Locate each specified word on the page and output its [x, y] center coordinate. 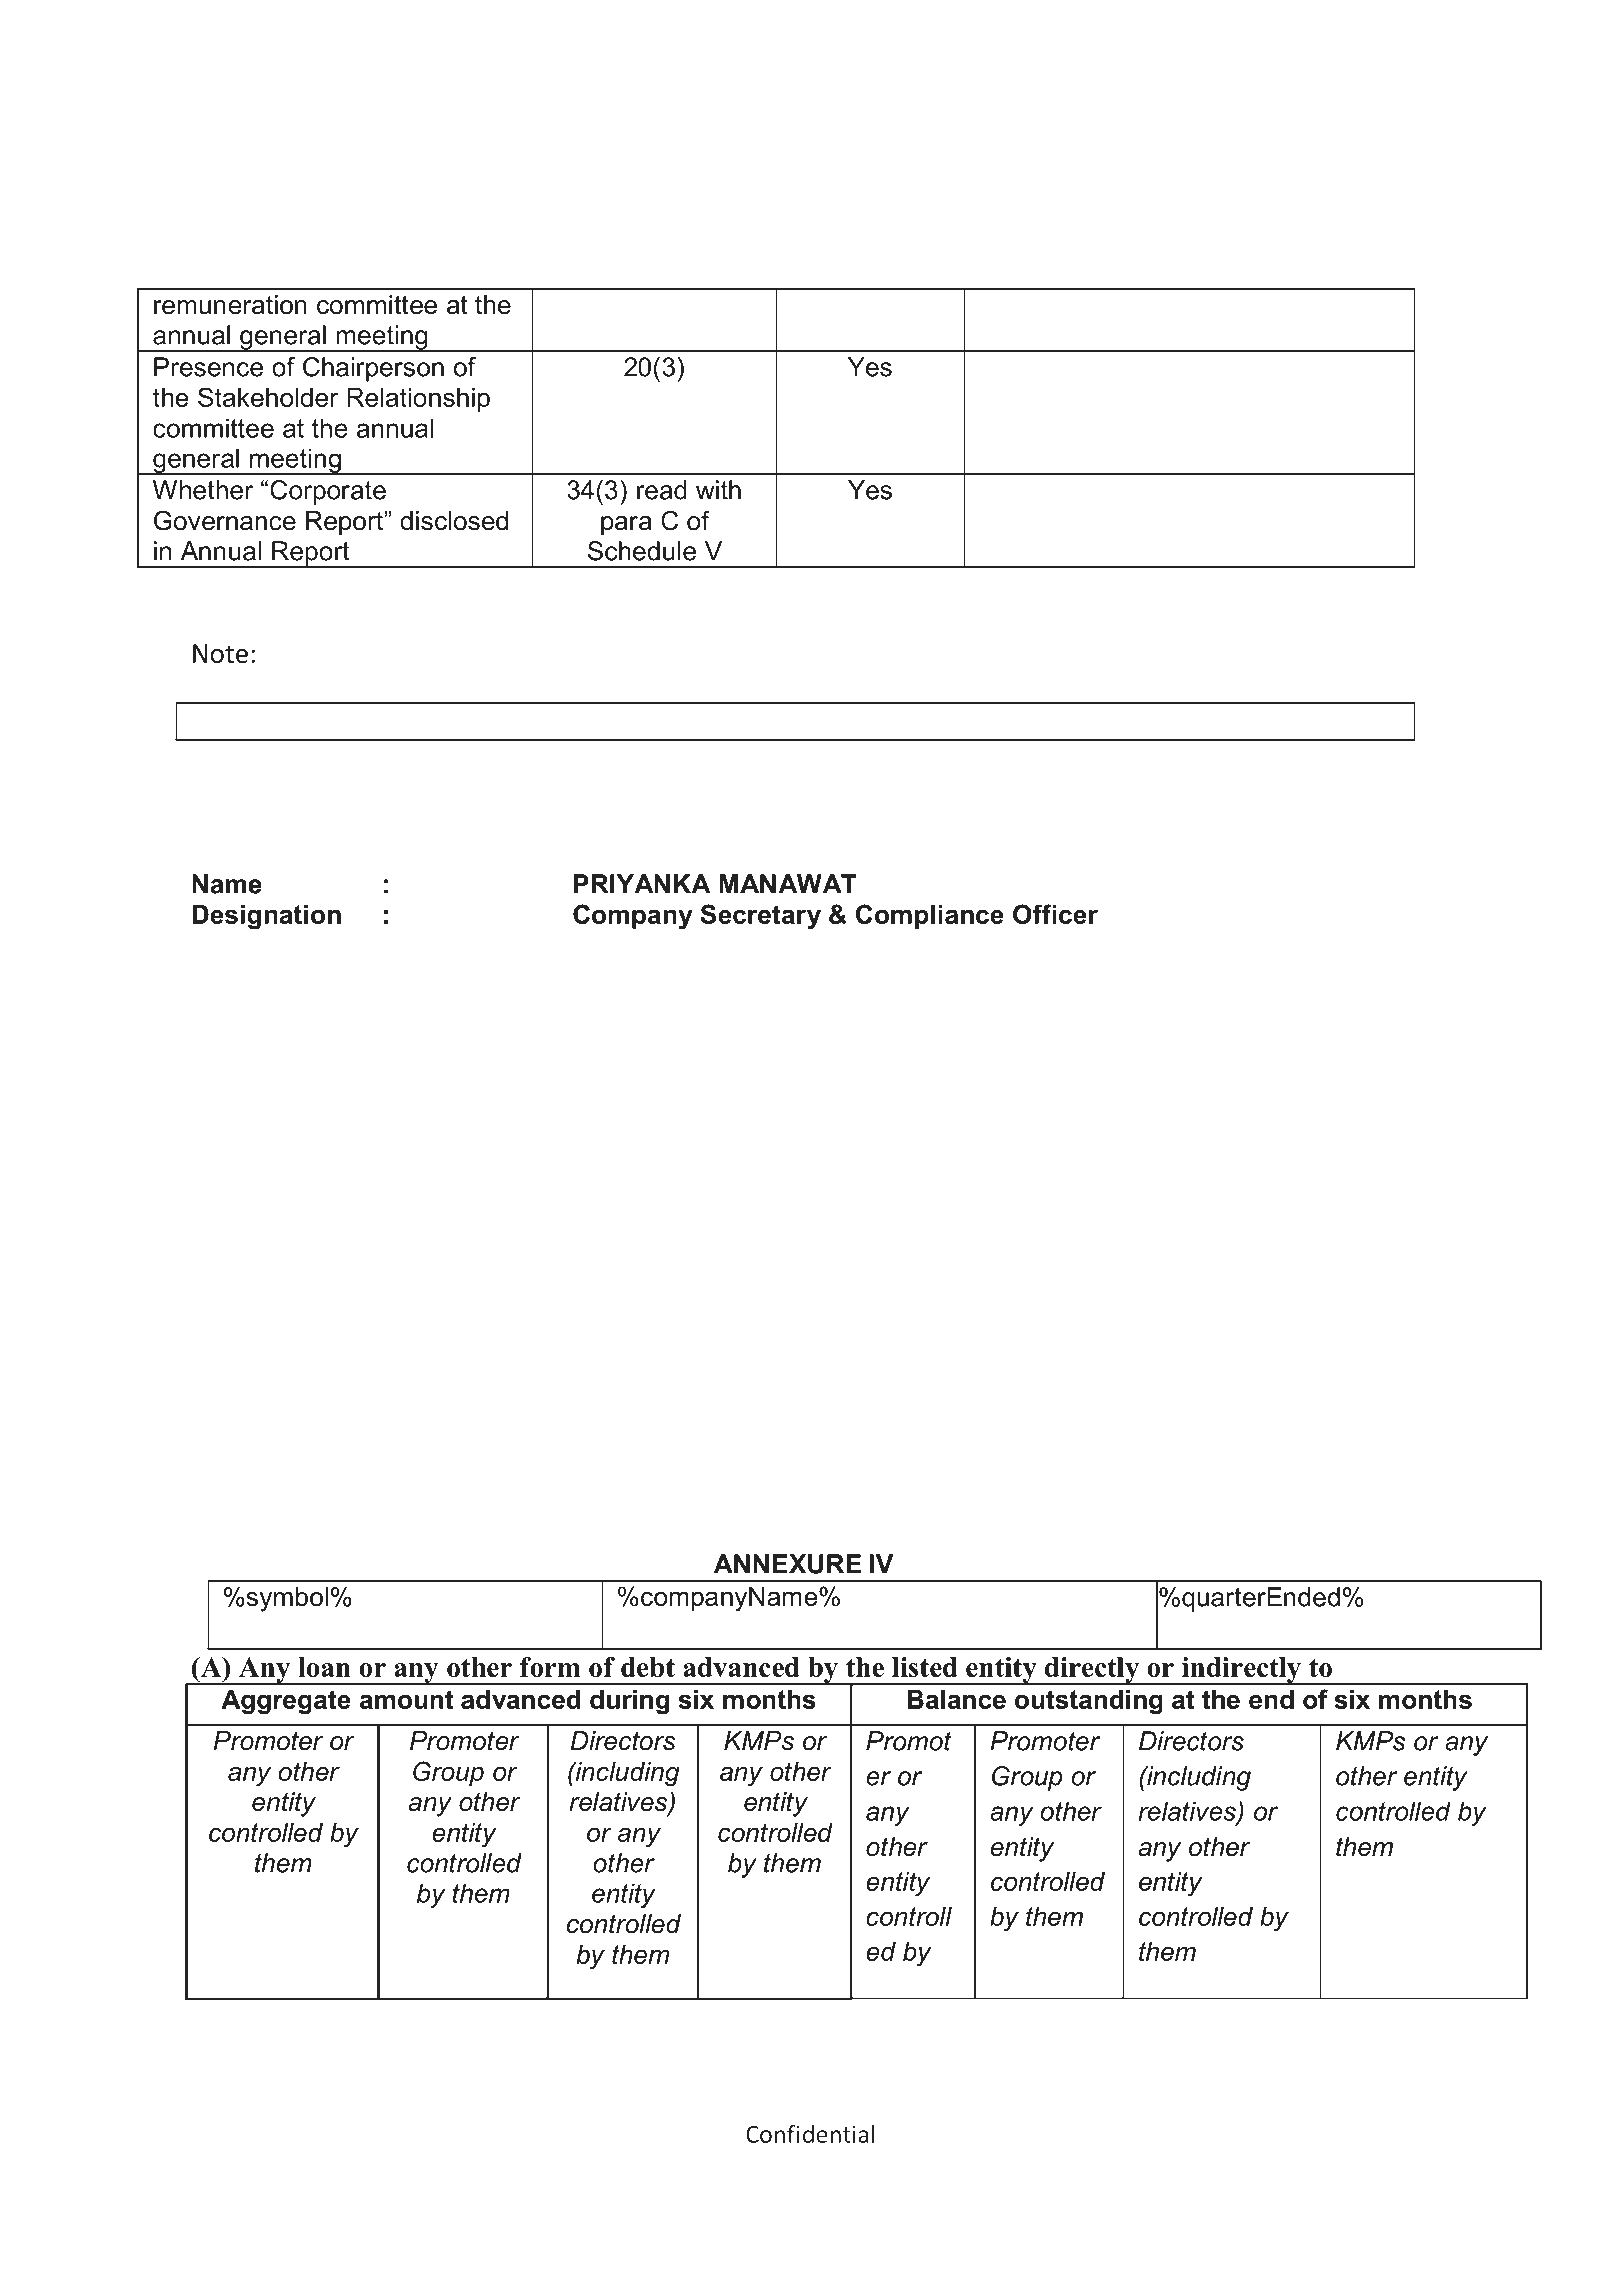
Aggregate [286, 1702]
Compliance [930, 916]
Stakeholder [268, 397]
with [718, 490]
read [662, 490]
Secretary [761, 917]
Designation [266, 917]
